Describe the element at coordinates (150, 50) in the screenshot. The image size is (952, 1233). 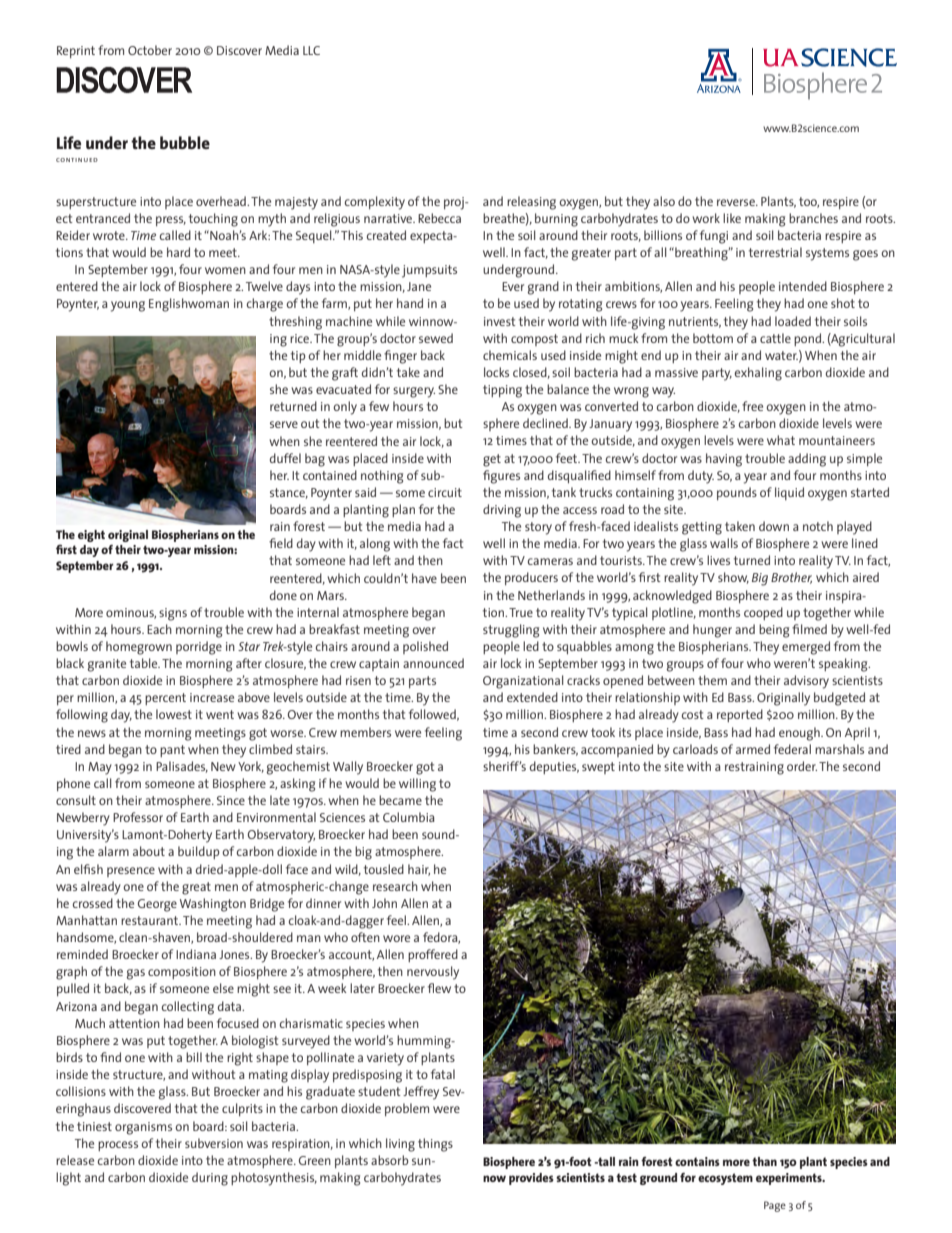
I see `October` at that location.
